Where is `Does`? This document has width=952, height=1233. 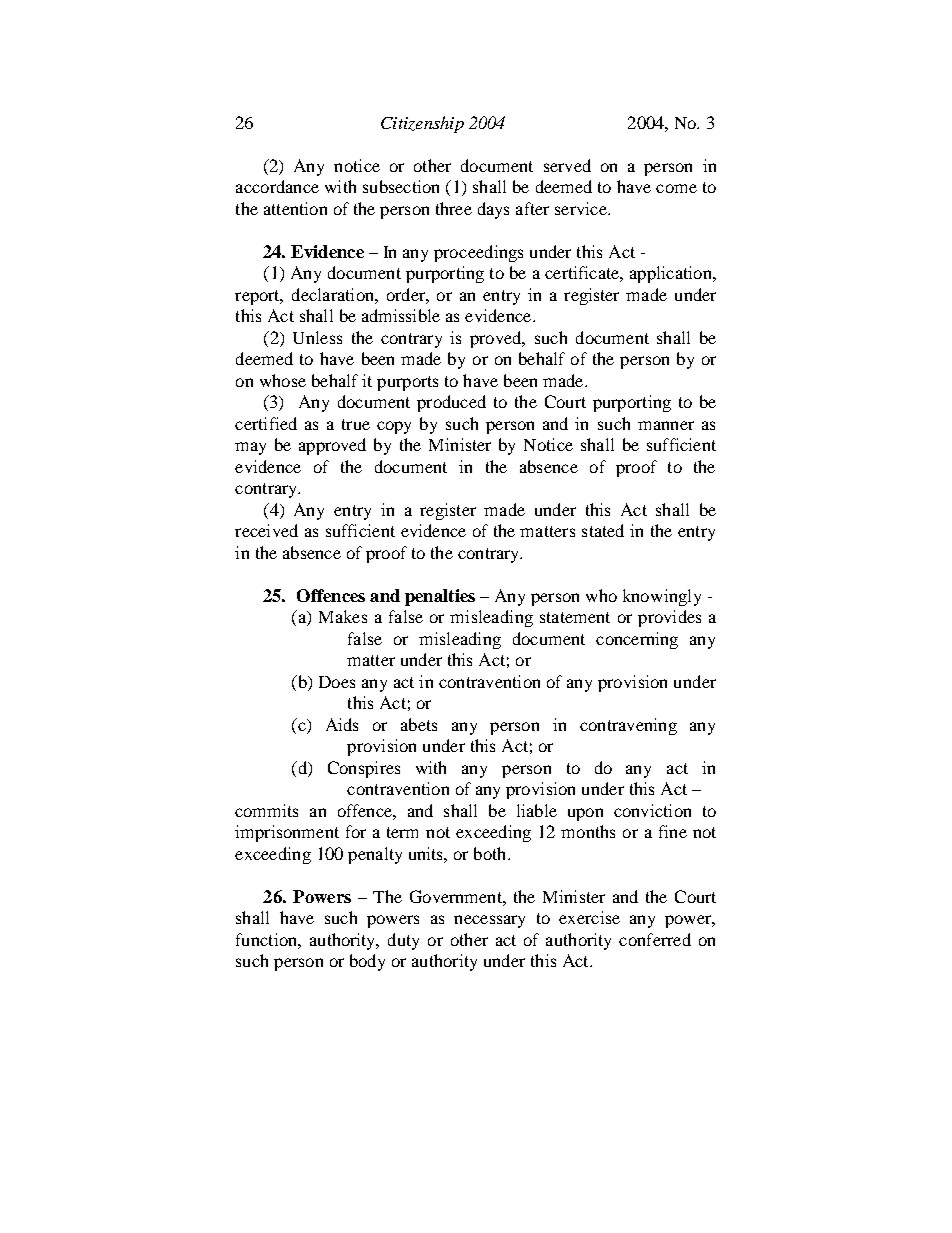 Does is located at coordinates (337, 682).
